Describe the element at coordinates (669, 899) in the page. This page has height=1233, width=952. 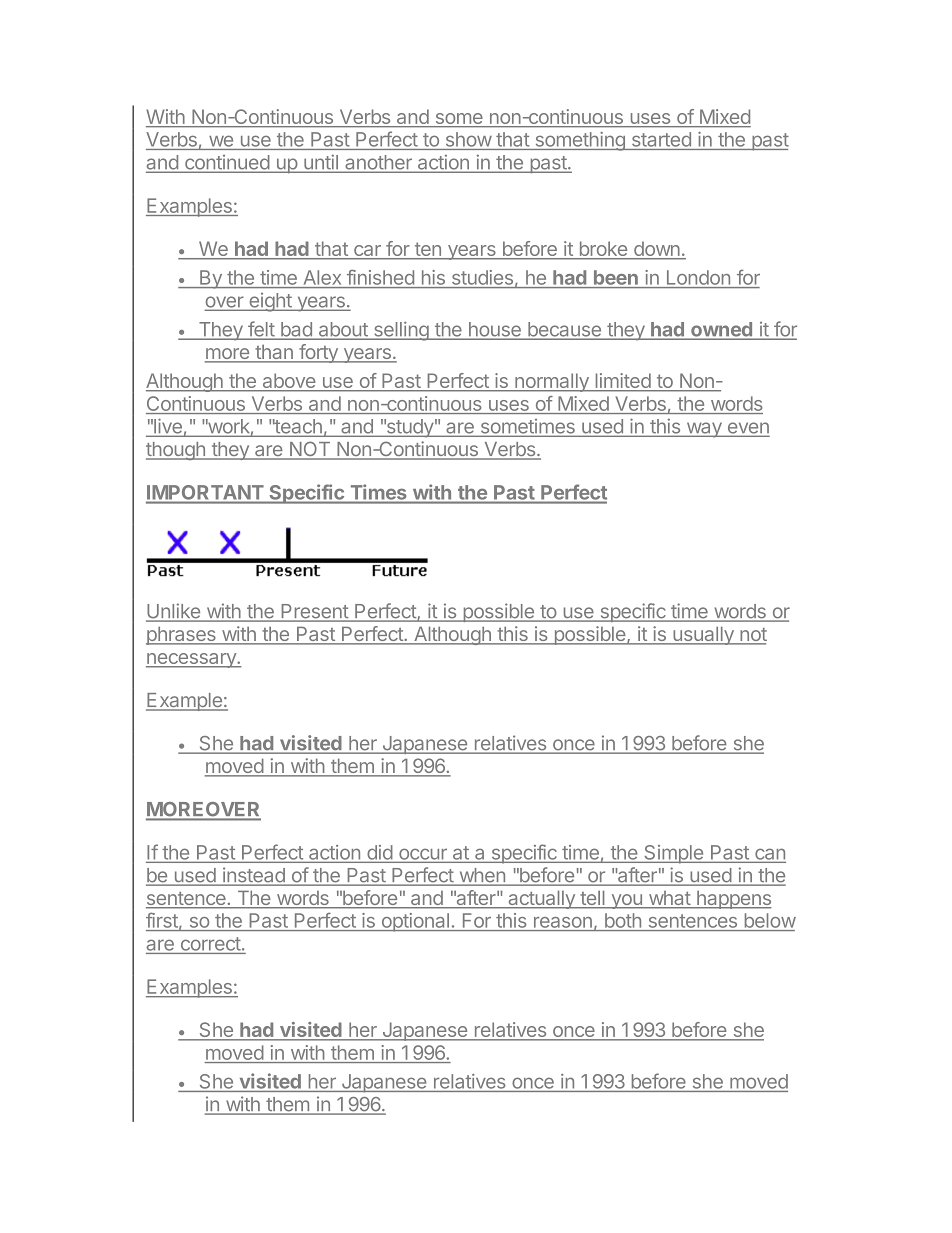
I see `what` at that location.
